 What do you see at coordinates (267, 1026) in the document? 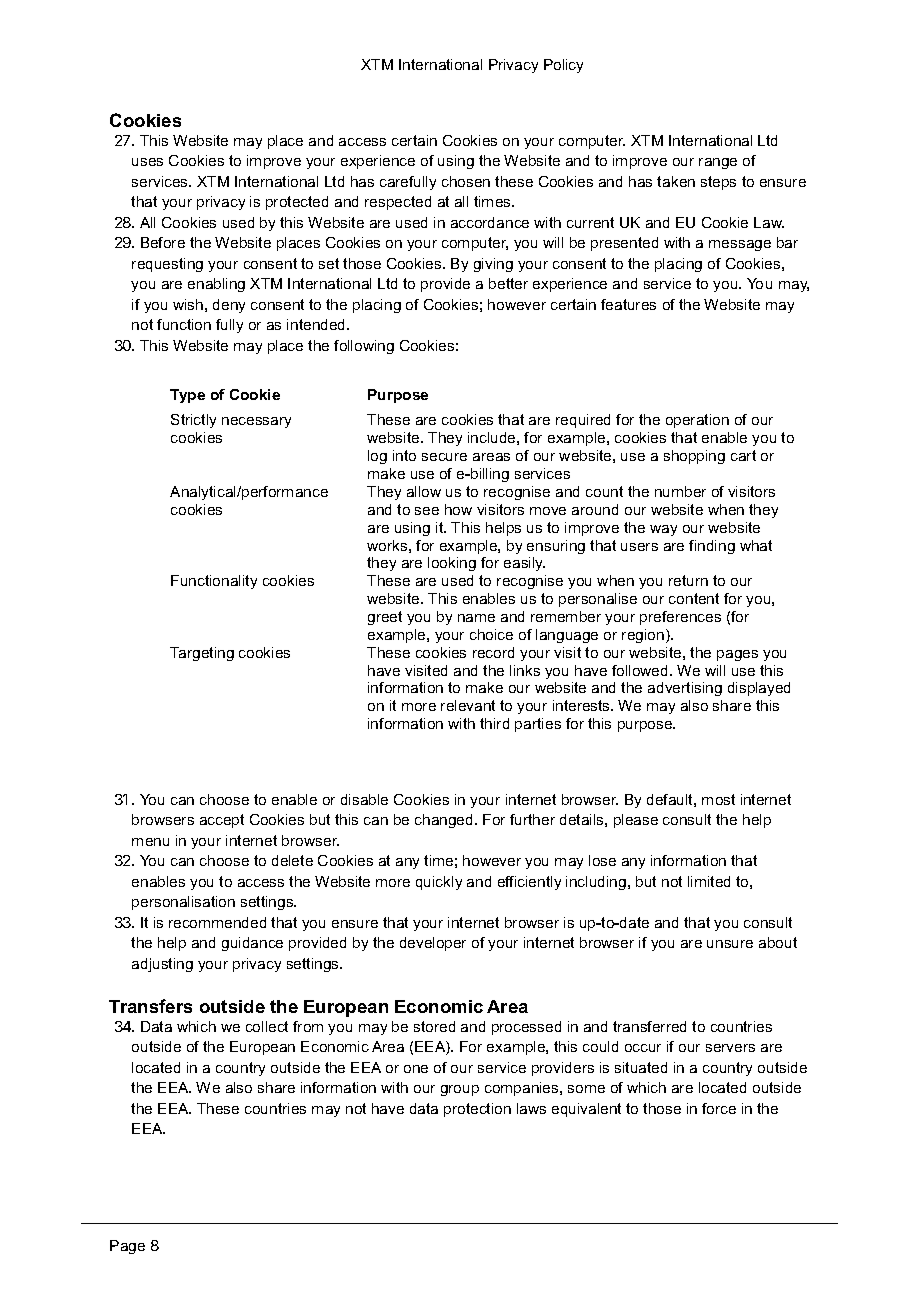
I see `collect` at bounding box center [267, 1026].
